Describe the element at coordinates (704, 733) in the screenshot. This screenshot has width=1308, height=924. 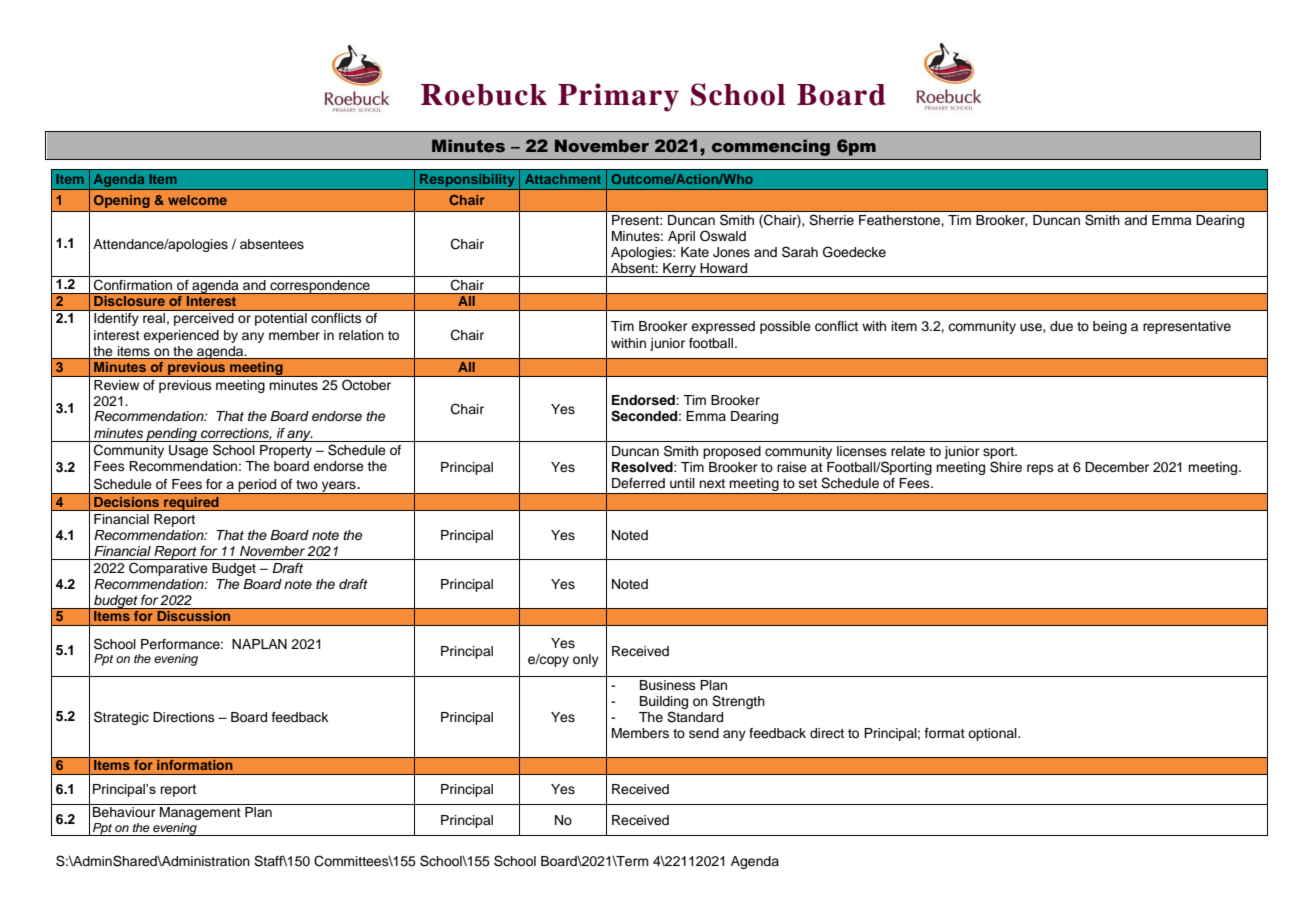
I see `send` at that location.
